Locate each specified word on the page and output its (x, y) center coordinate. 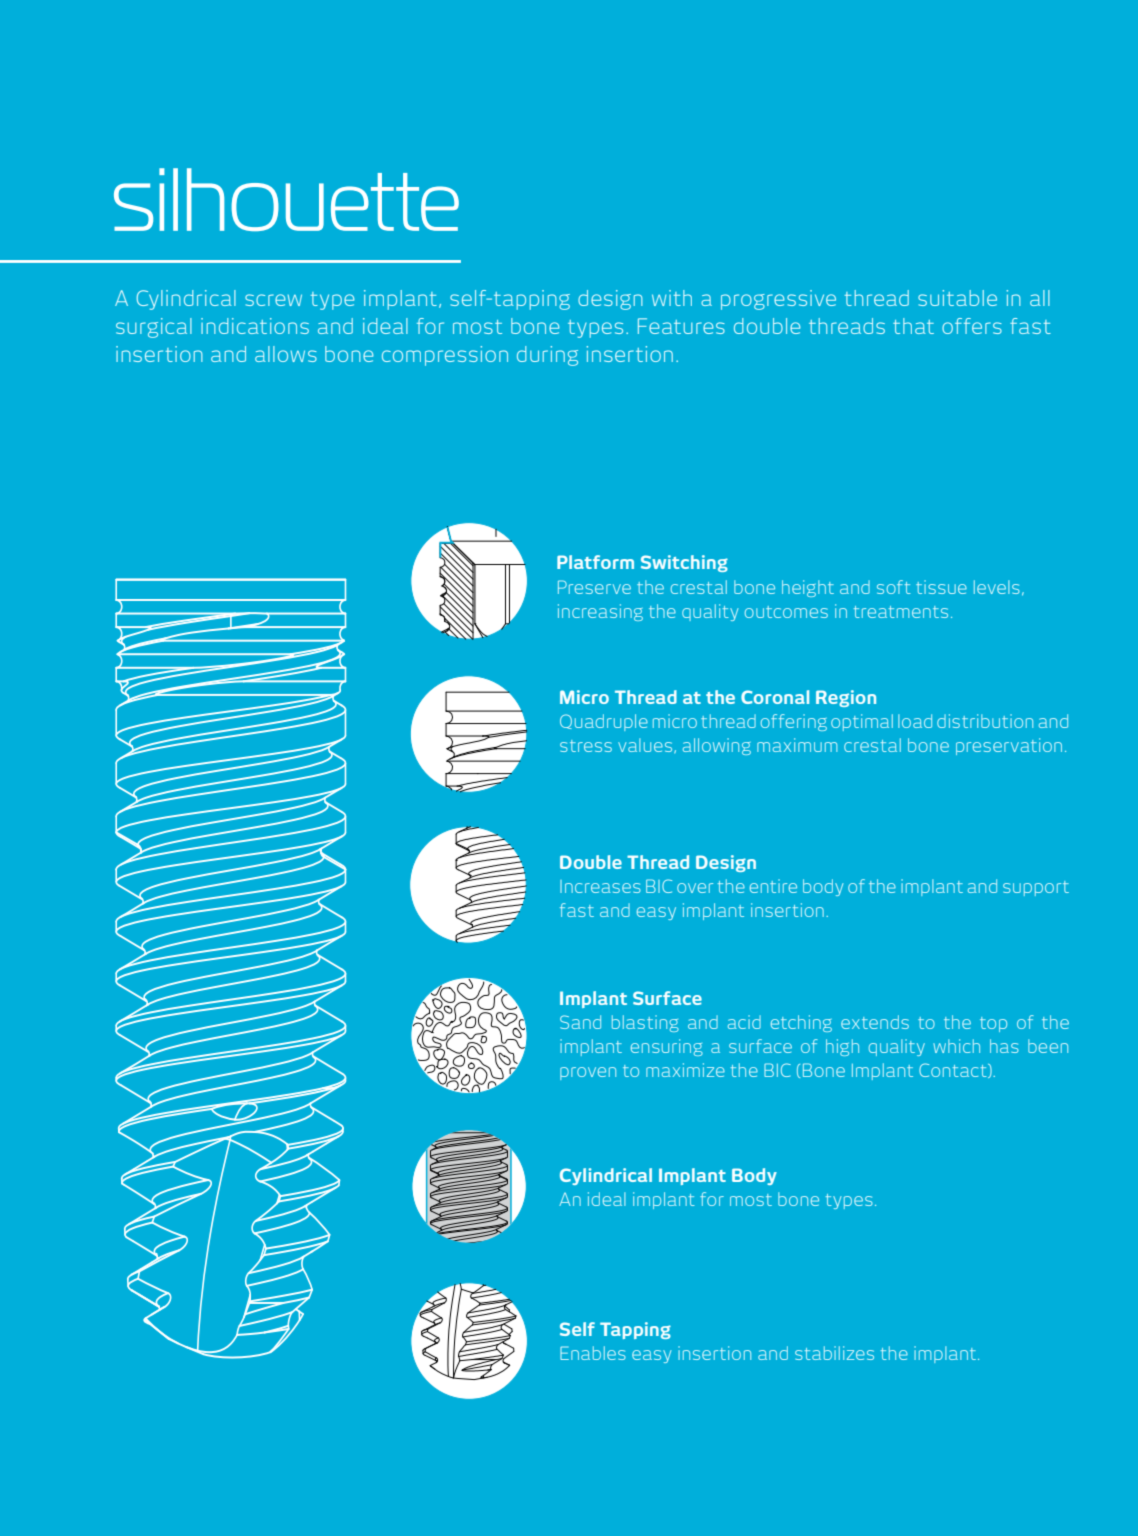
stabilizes (834, 1353)
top (993, 1024)
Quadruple (604, 722)
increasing (600, 612)
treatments (901, 612)
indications (255, 326)
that (913, 326)
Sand (580, 1022)
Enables (593, 1353)
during (547, 356)
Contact (954, 1070)
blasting (645, 1023)
